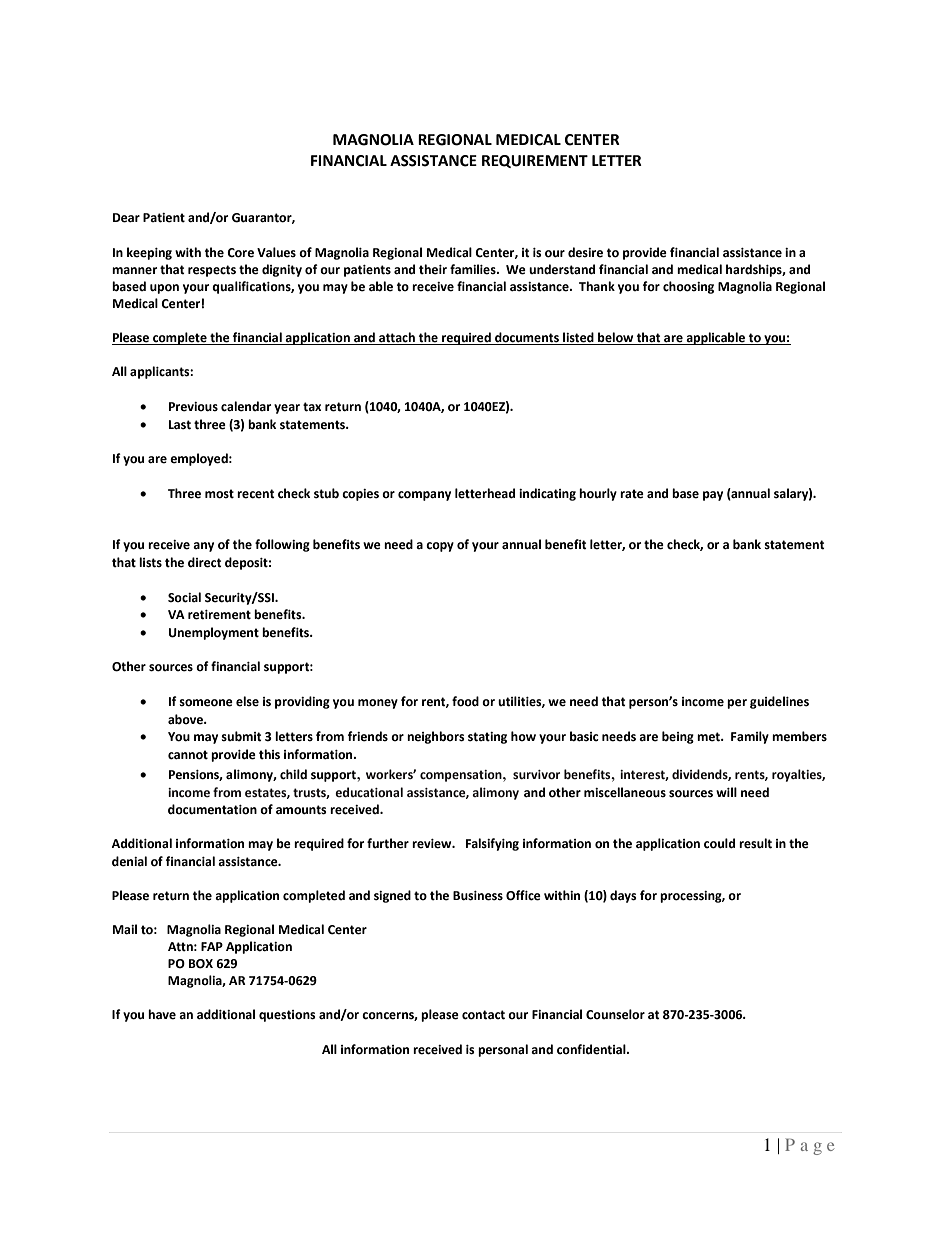 The height and width of the document is (1233, 952). I want to click on Dear, so click(126, 218).
